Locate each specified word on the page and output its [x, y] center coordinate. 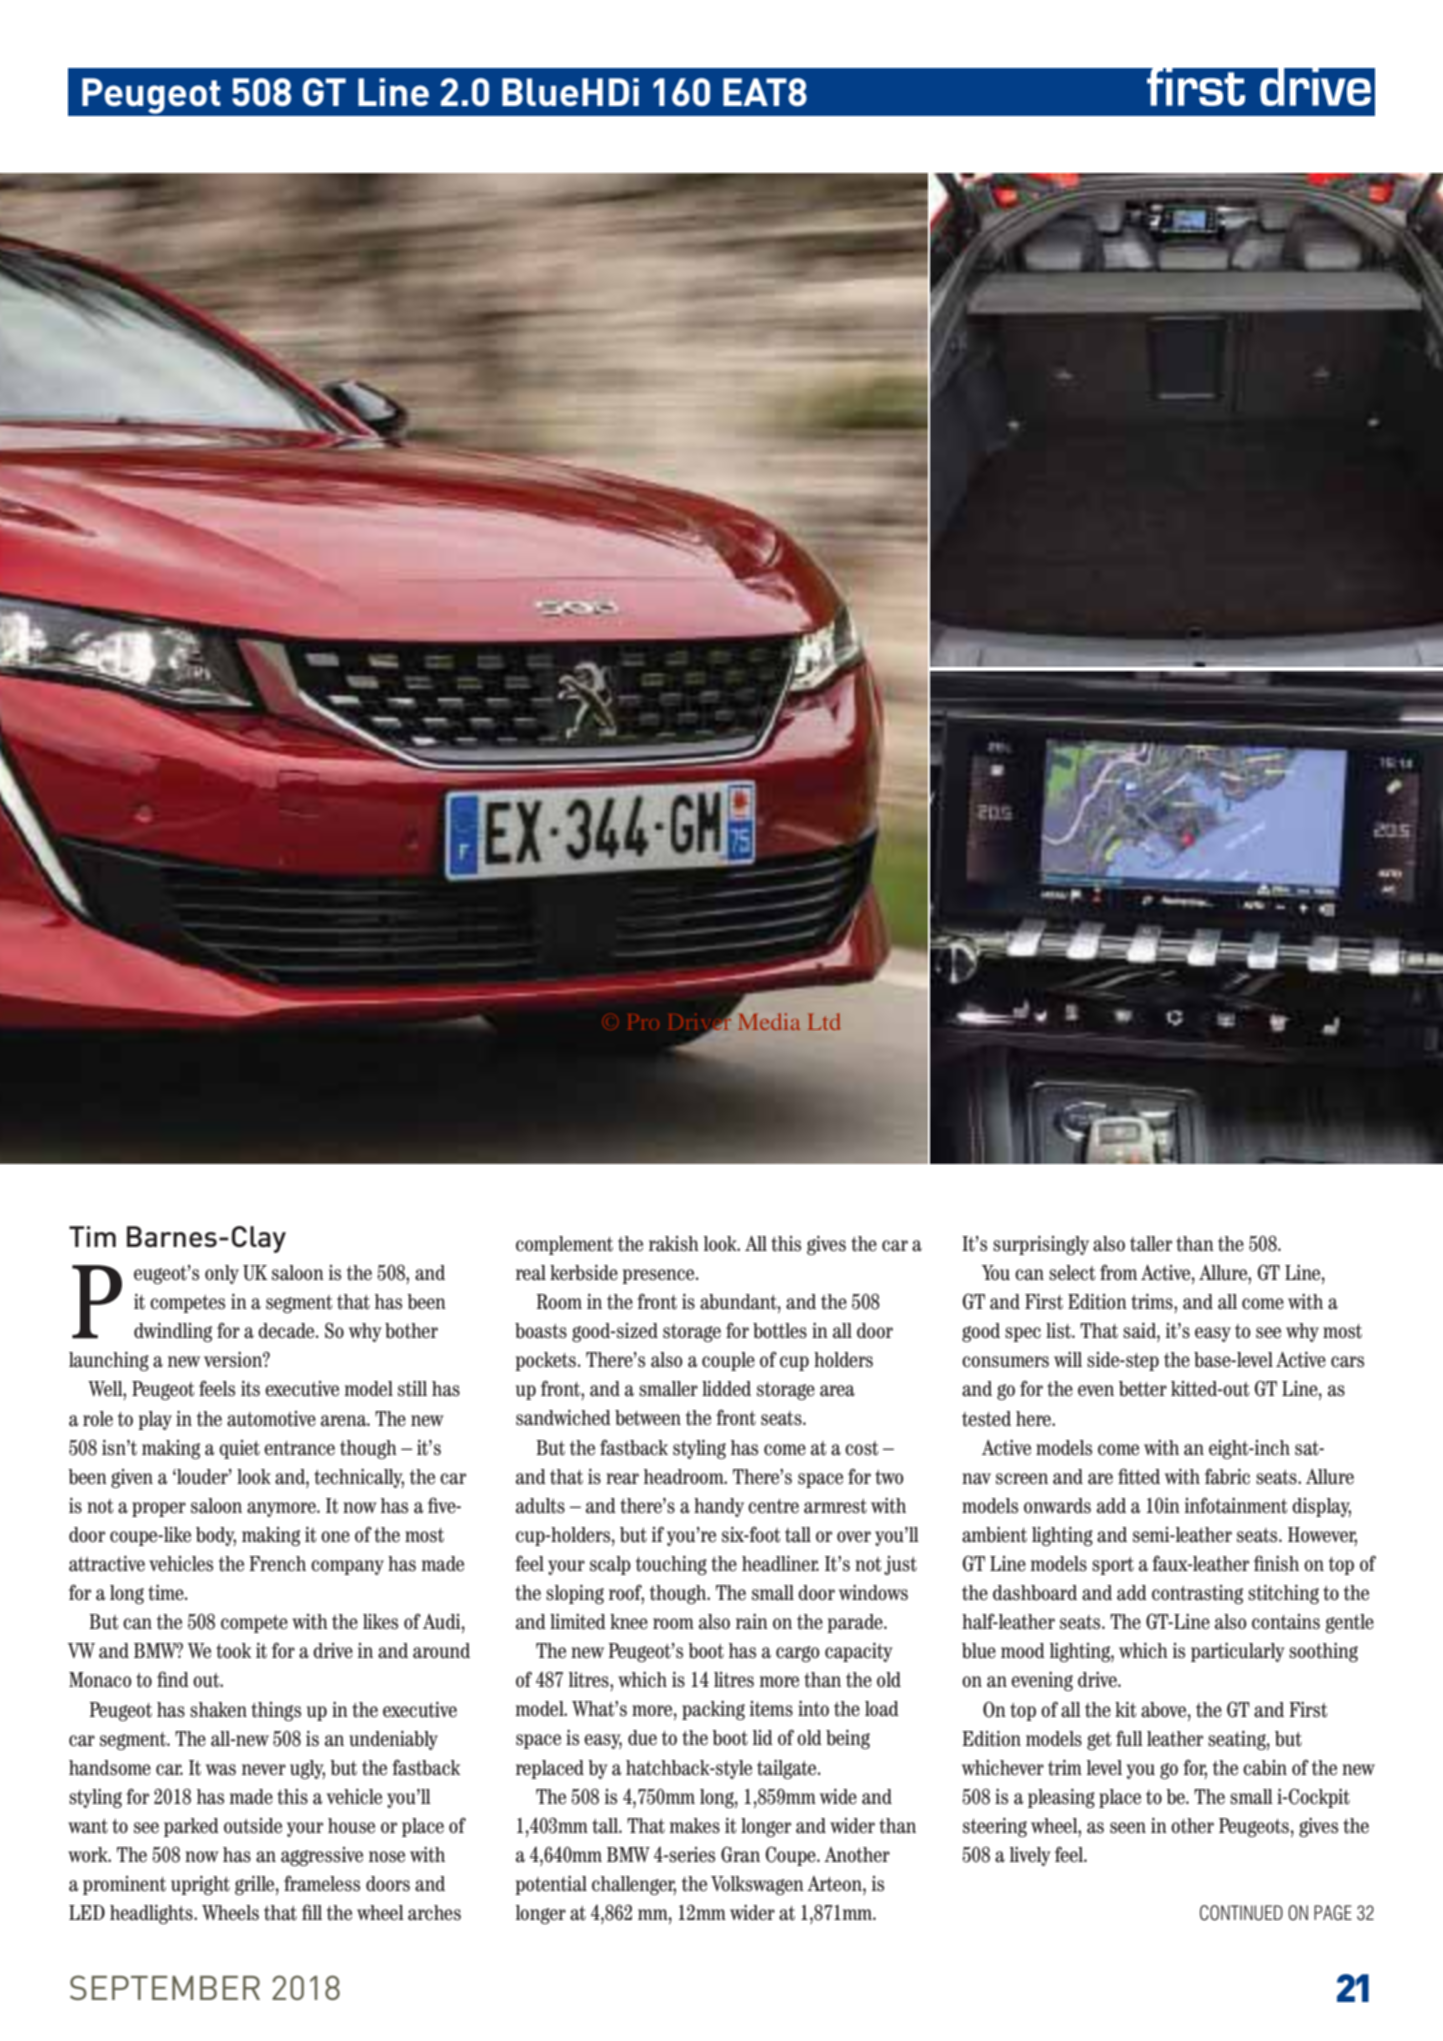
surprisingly [1041, 1245]
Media [769, 1021]
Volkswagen [757, 1885]
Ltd [824, 1021]
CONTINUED [1241, 1913]
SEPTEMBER [165, 1987]
